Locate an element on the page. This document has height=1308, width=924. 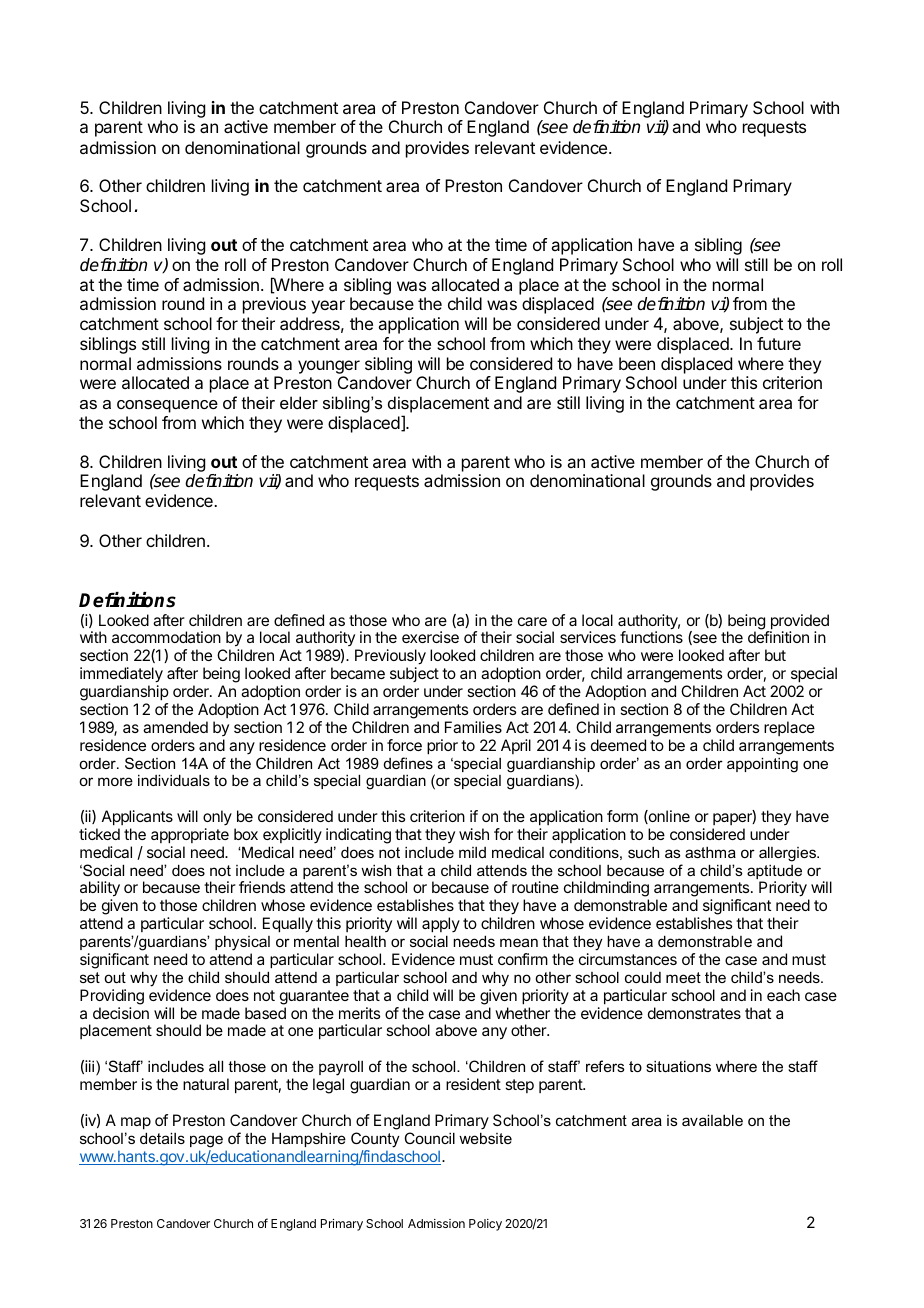
care is located at coordinates (532, 621).
